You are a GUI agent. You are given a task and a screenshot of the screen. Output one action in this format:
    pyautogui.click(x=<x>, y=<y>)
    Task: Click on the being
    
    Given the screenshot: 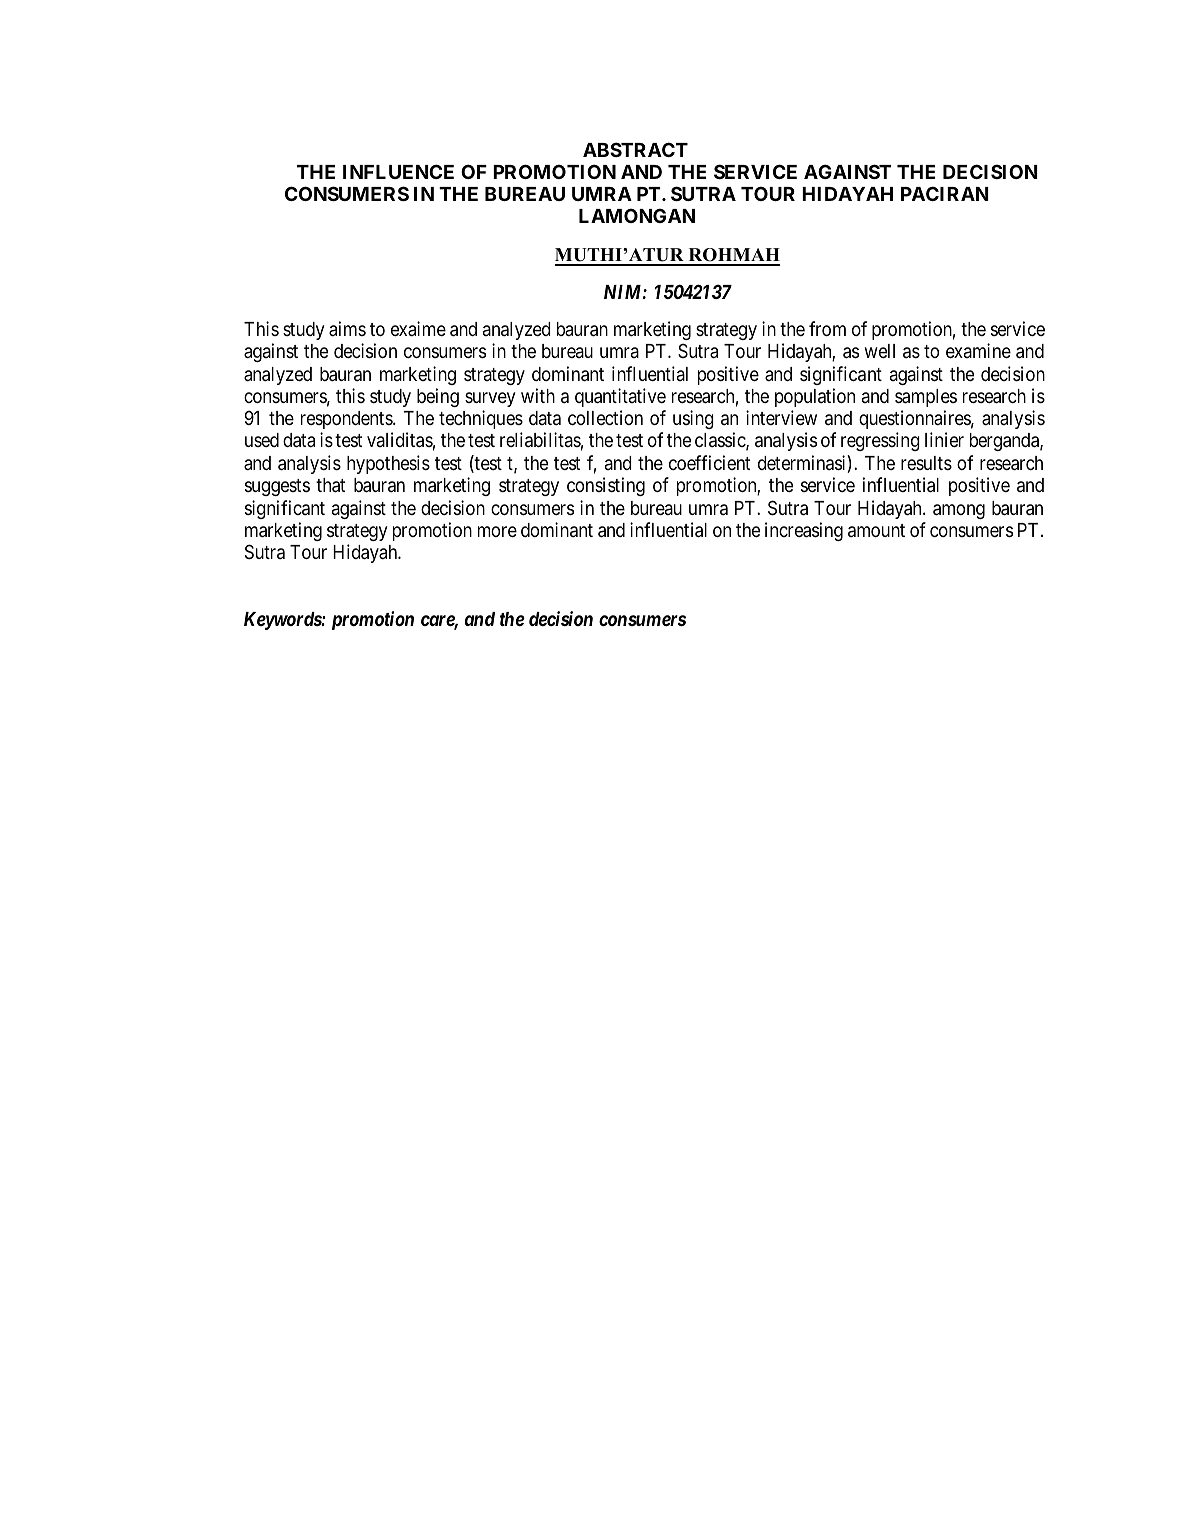 What is the action you would take?
    pyautogui.click(x=438, y=397)
